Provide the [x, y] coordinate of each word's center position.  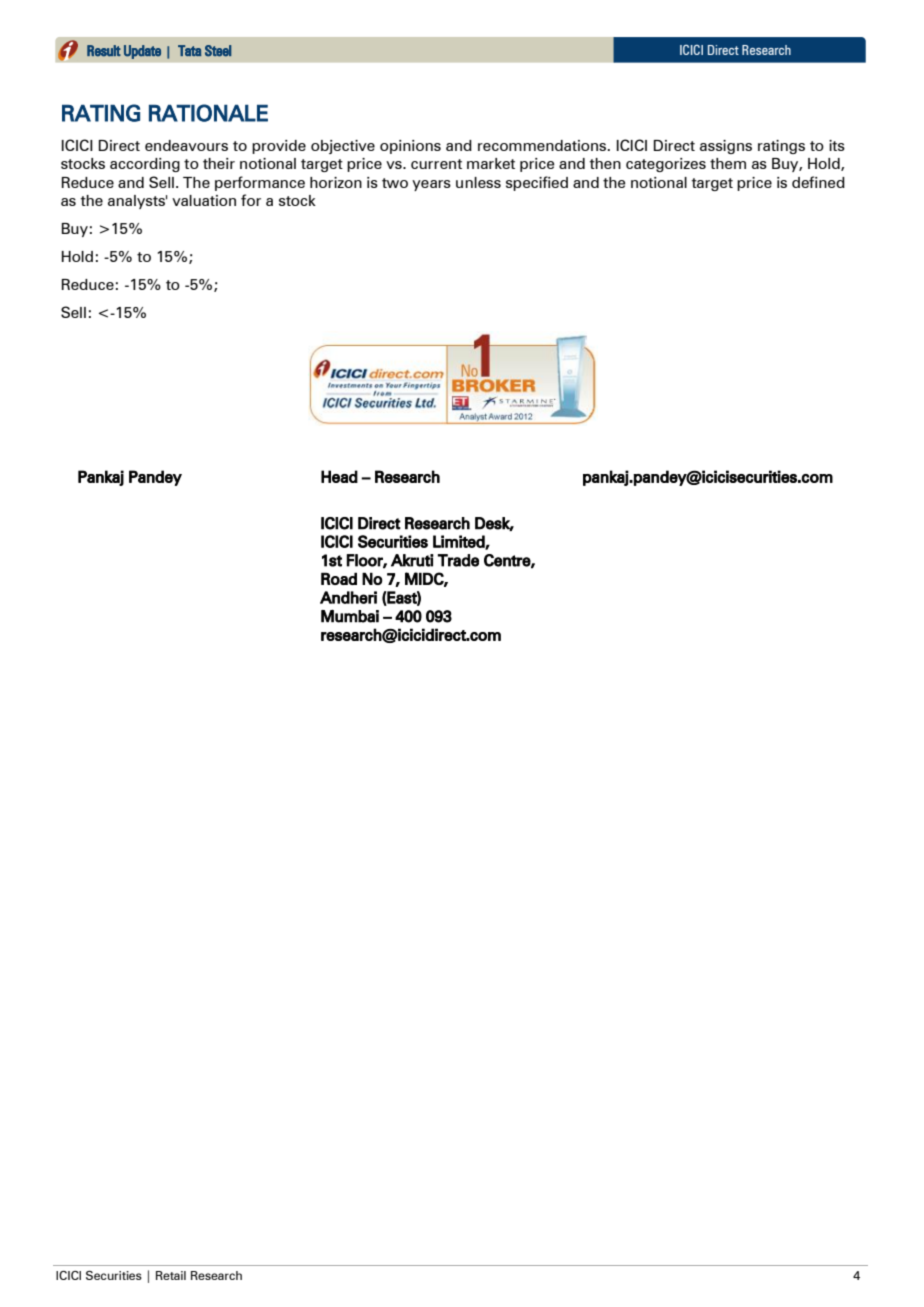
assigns [726, 147]
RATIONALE [208, 113]
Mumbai [350, 616]
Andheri [348, 597]
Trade [458, 560]
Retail [171, 1275]
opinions [410, 147]
